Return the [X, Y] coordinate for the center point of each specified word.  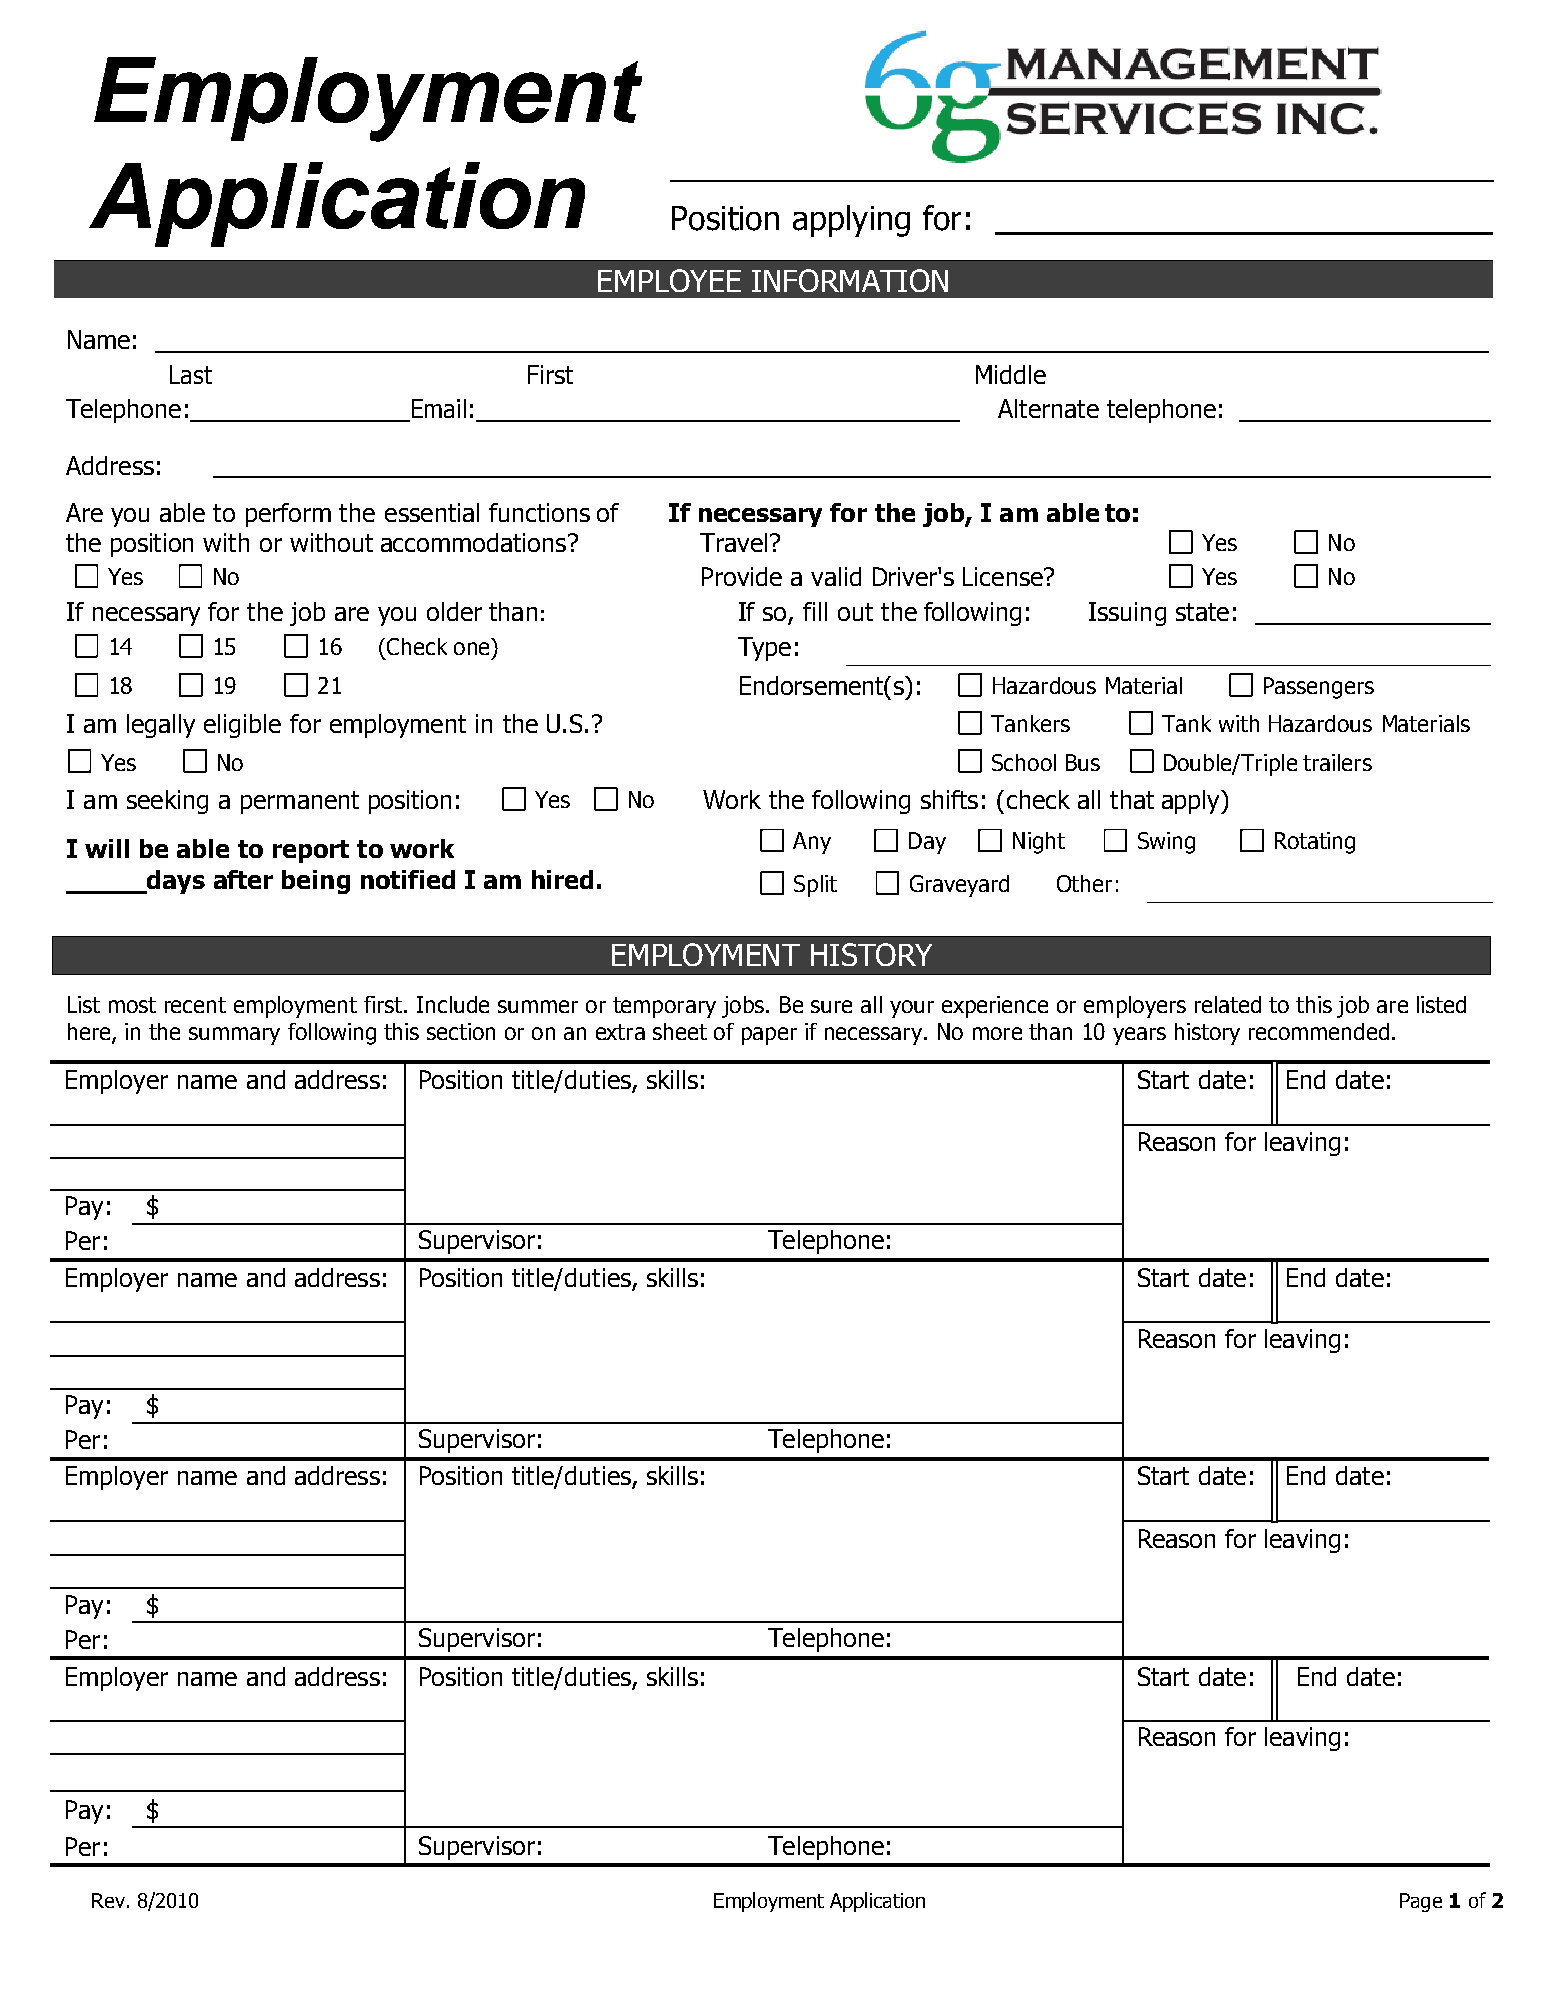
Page [1421, 1902]
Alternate [1048, 408]
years [1139, 1036]
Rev [108, 1900]
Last [191, 374]
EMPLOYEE [669, 280]
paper [769, 1036]
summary [234, 1036]
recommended [1319, 1031]
